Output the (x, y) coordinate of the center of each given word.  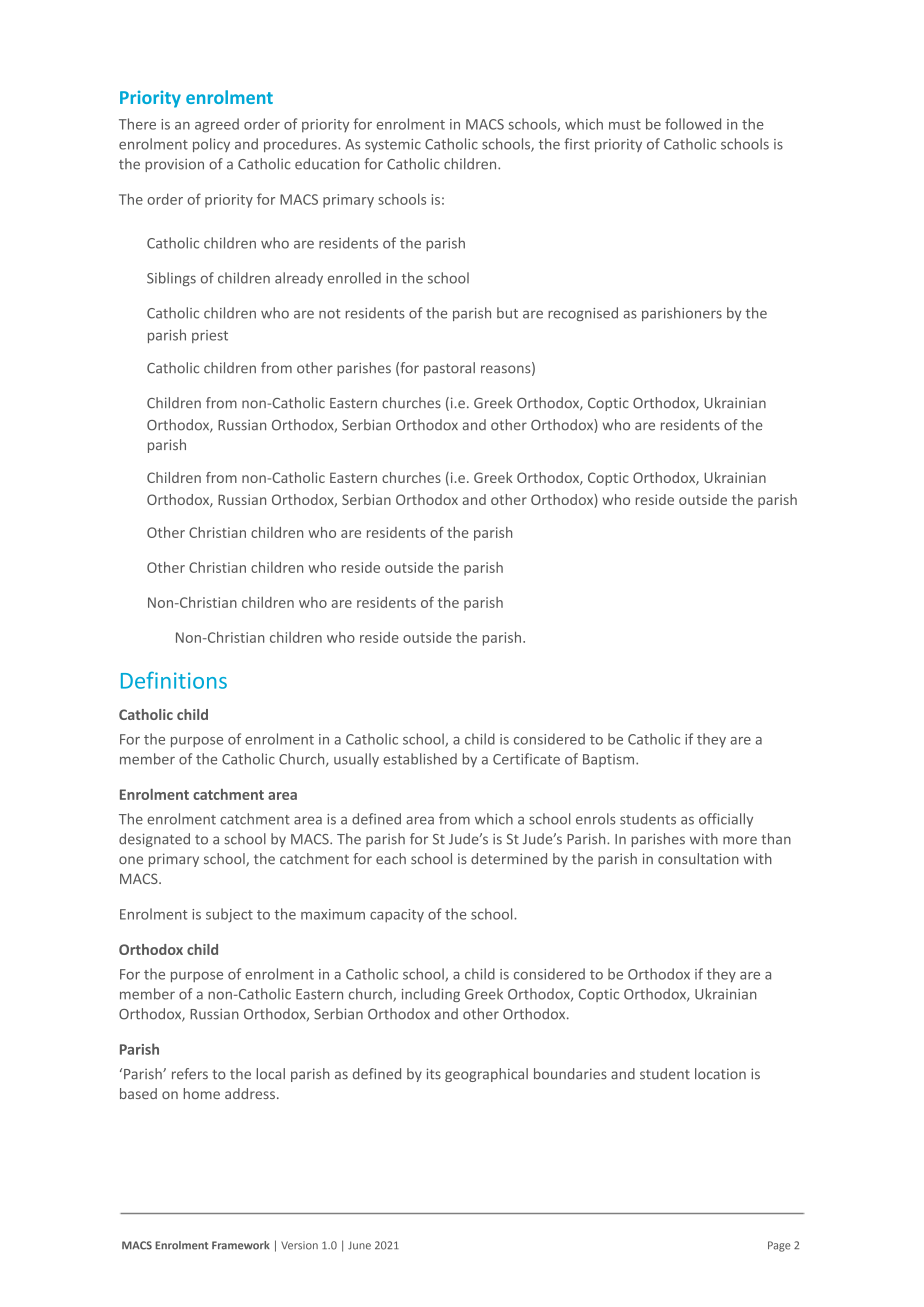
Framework (241, 1245)
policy (211, 145)
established (420, 759)
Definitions (174, 680)
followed (693, 124)
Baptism (610, 760)
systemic (393, 145)
